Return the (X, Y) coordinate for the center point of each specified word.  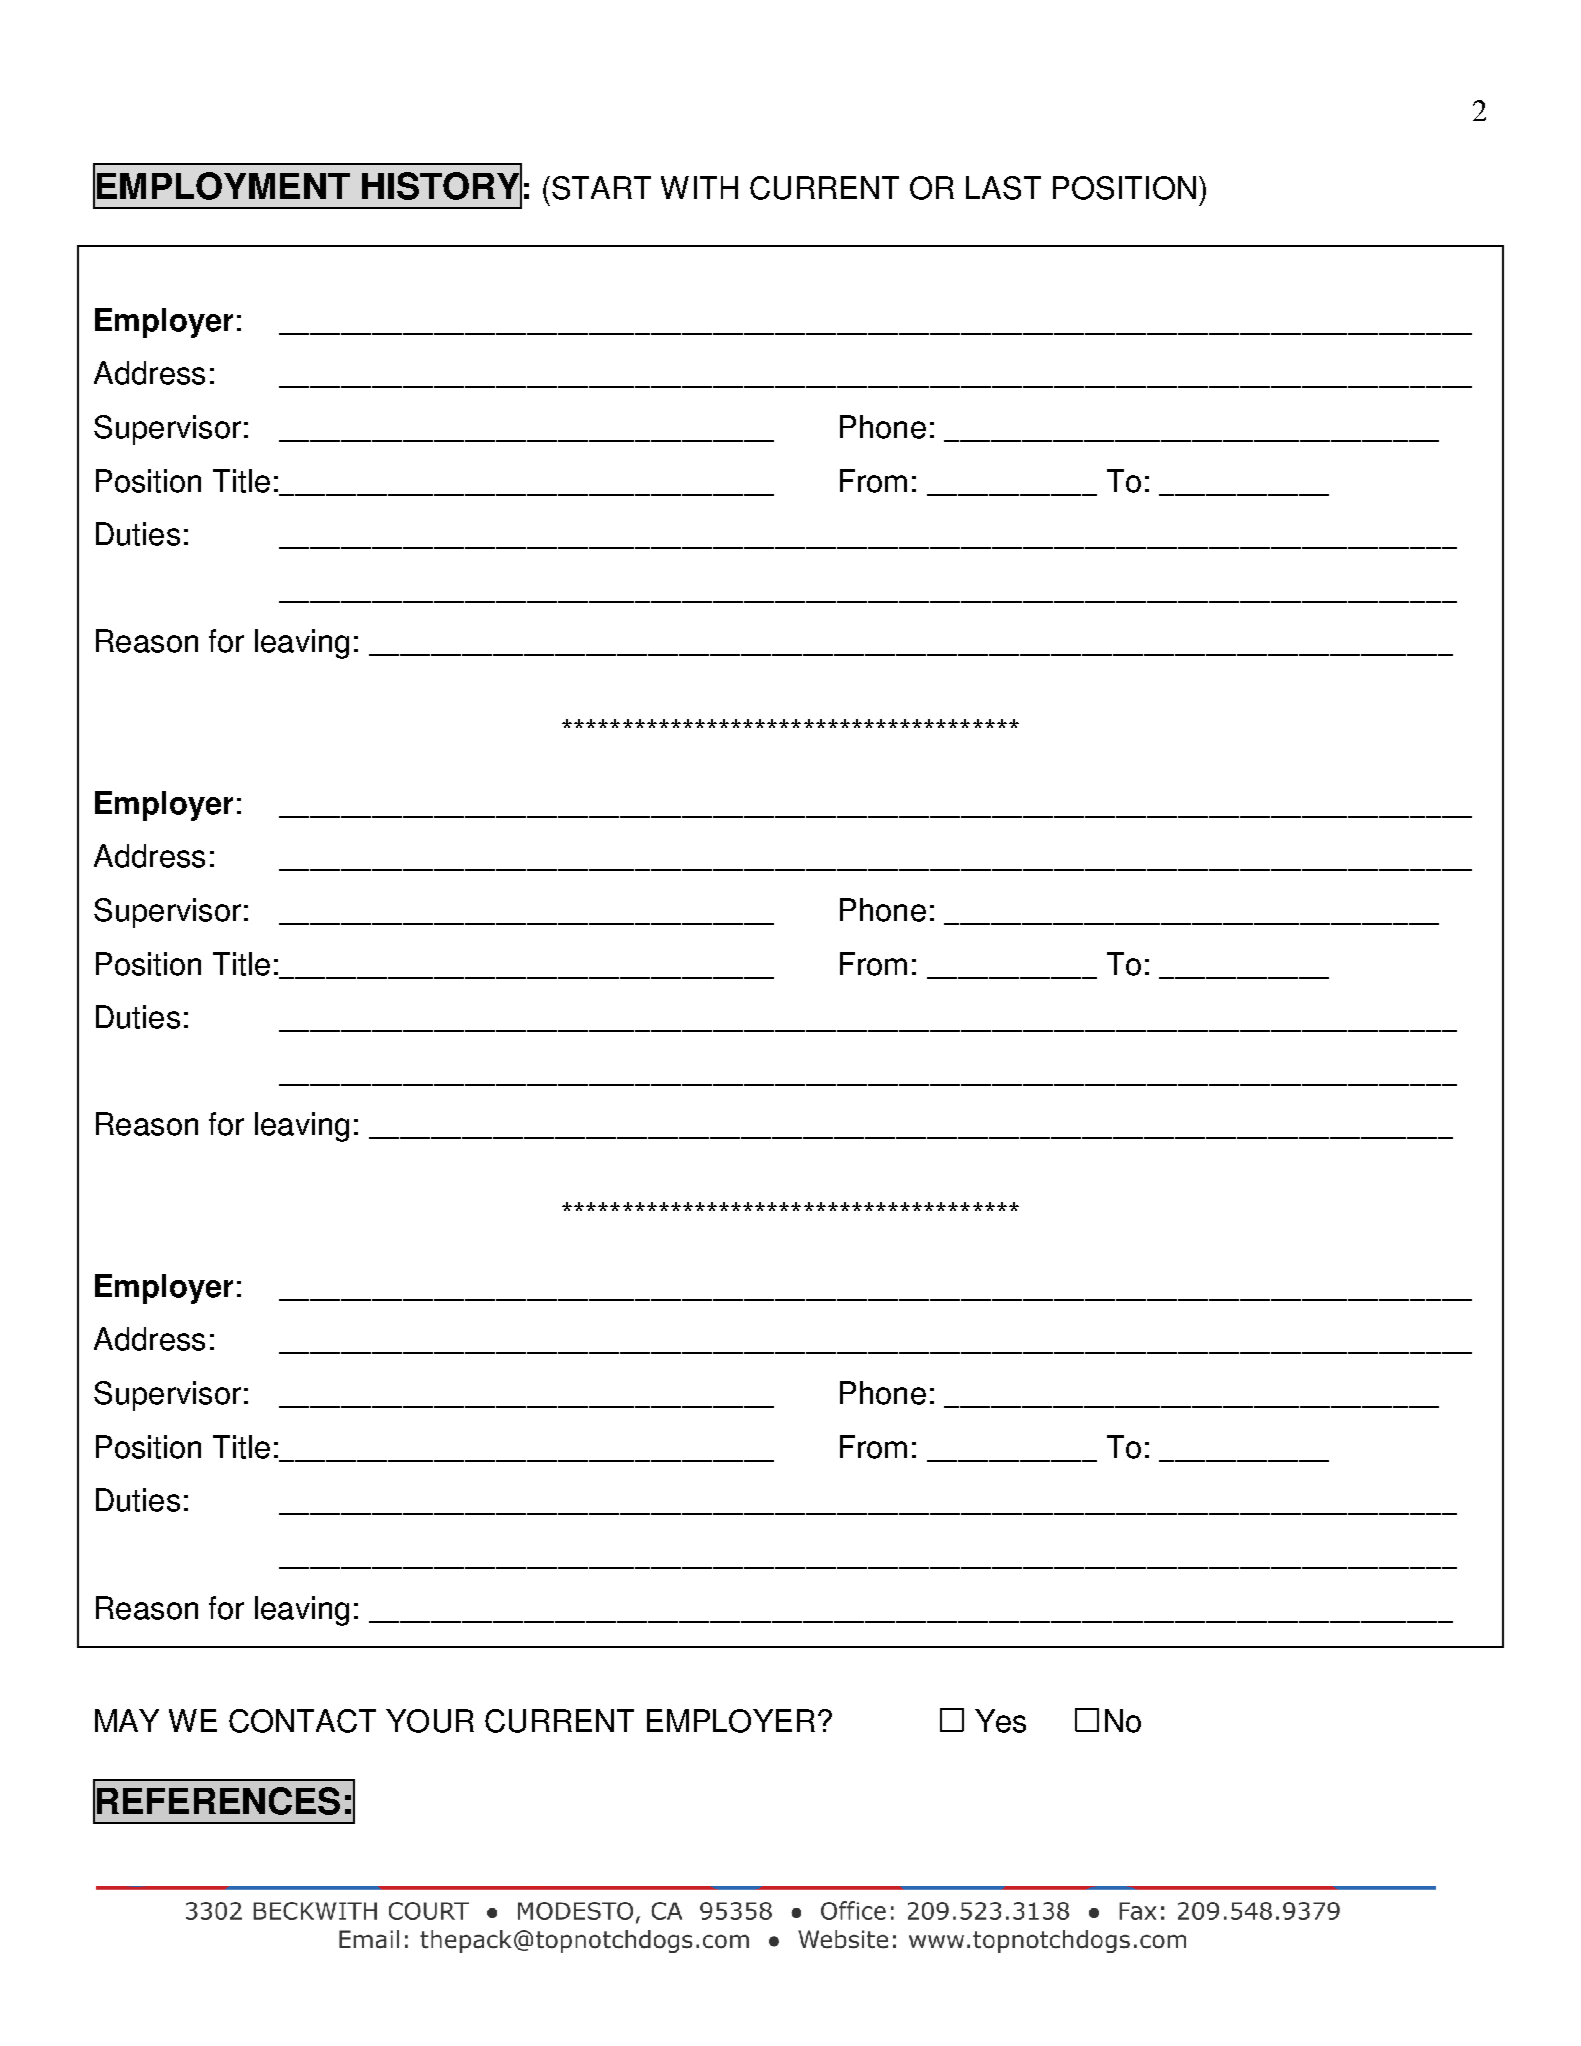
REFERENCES (218, 1801)
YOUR (430, 1721)
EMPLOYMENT (223, 186)
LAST (1003, 188)
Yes (1000, 1721)
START (601, 188)
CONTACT (302, 1721)
